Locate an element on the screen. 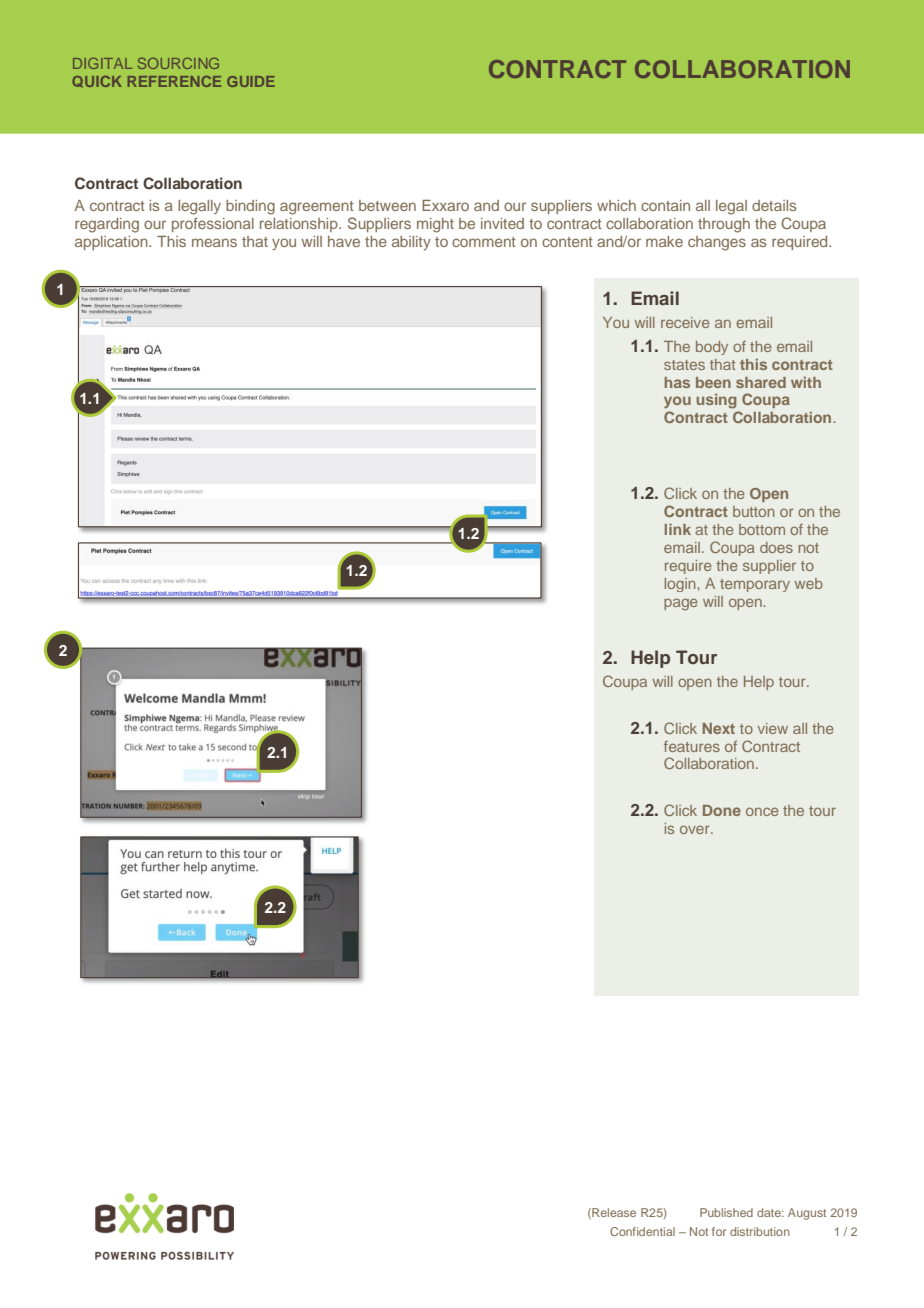 This screenshot has width=924, height=1308. using is located at coordinates (717, 401).
